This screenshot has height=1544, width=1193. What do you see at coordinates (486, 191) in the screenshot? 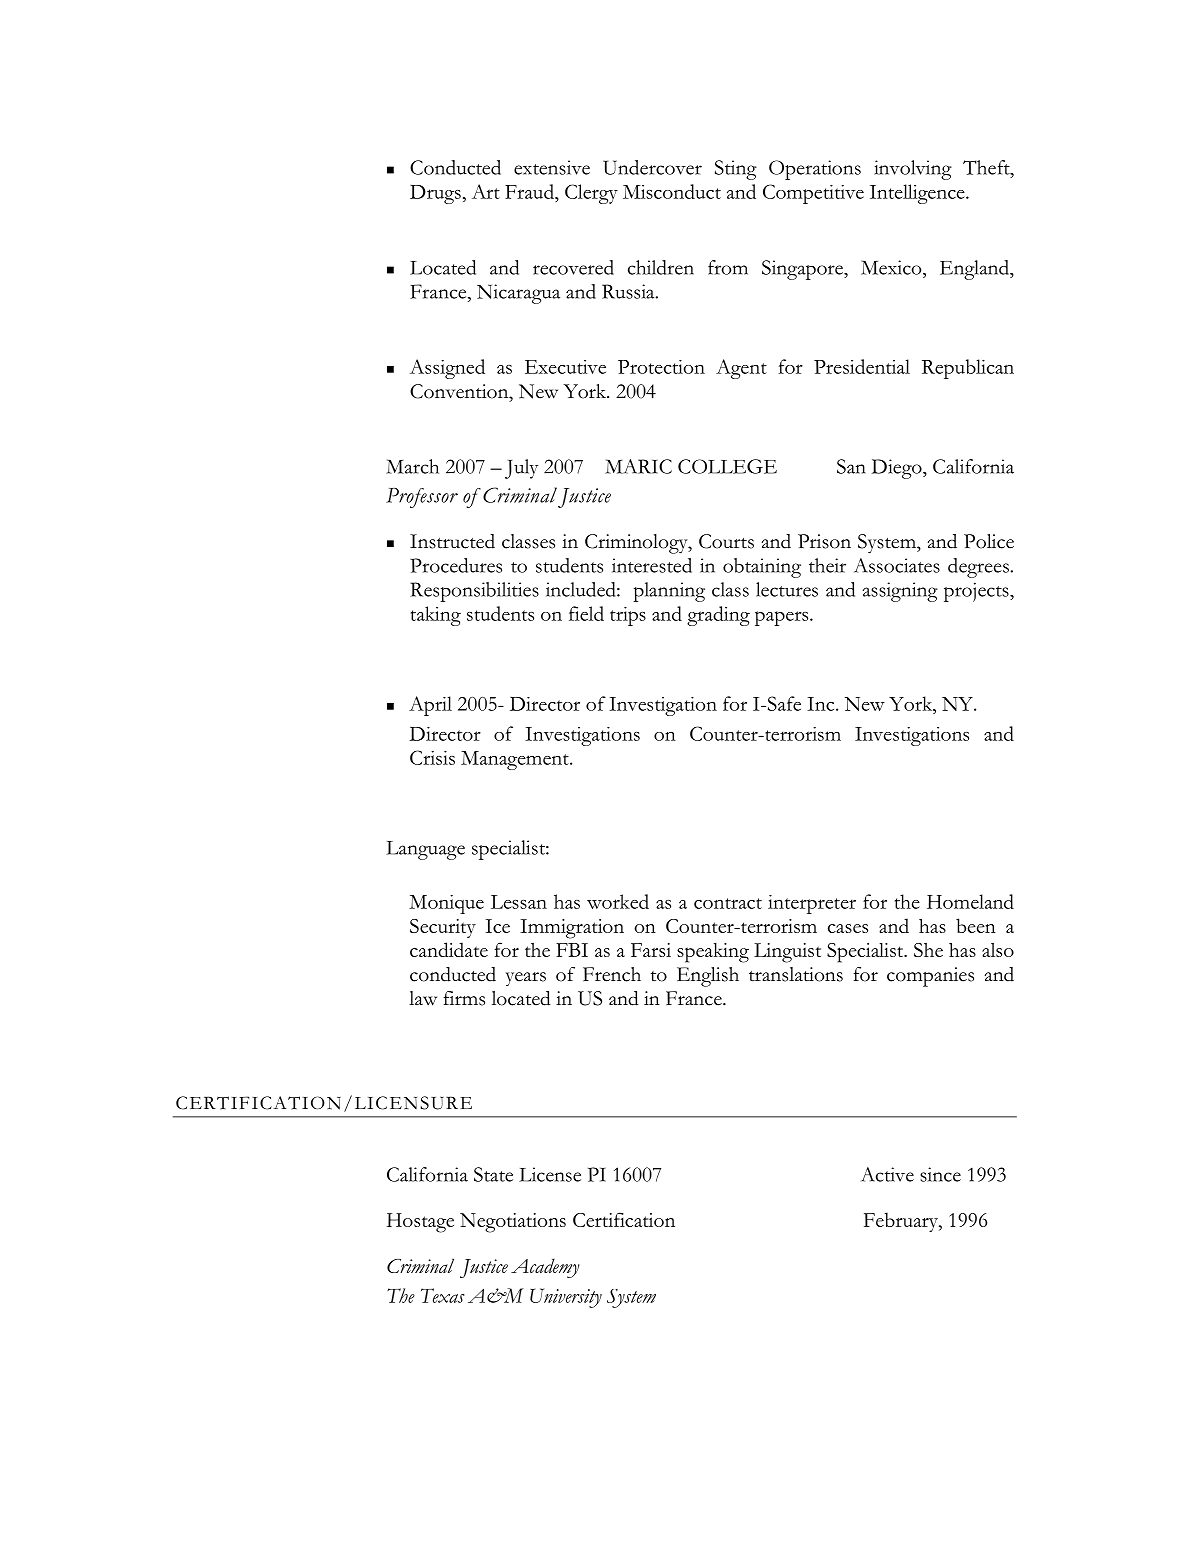
I see `Art` at bounding box center [486, 191].
